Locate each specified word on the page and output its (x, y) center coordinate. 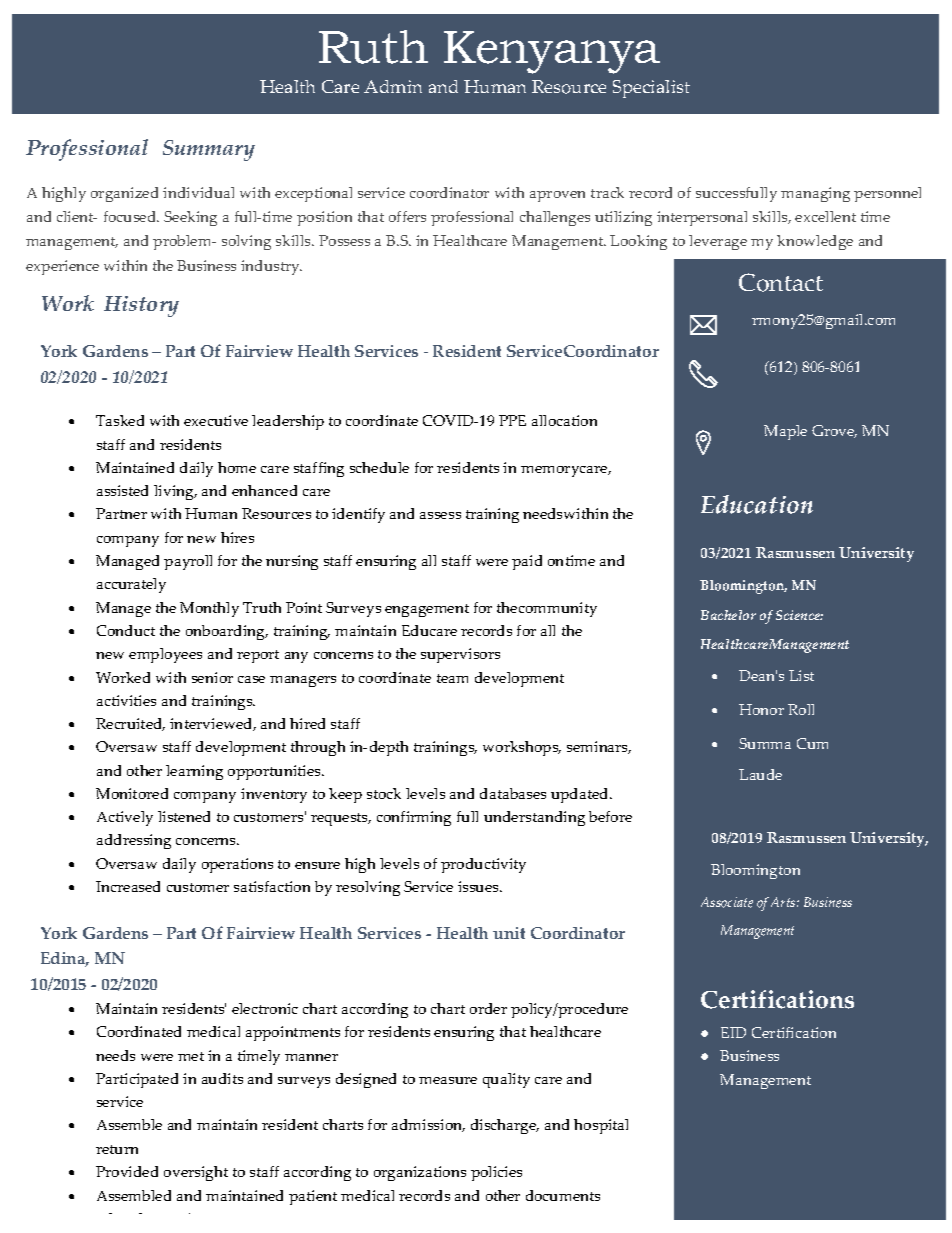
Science (799, 615)
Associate (727, 902)
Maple (785, 432)
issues (479, 886)
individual (198, 192)
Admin (393, 86)
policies (496, 1173)
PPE (512, 420)
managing (815, 194)
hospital (601, 1126)
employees (165, 655)
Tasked (120, 420)
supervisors (460, 655)
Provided (127, 1171)
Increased (128, 886)
